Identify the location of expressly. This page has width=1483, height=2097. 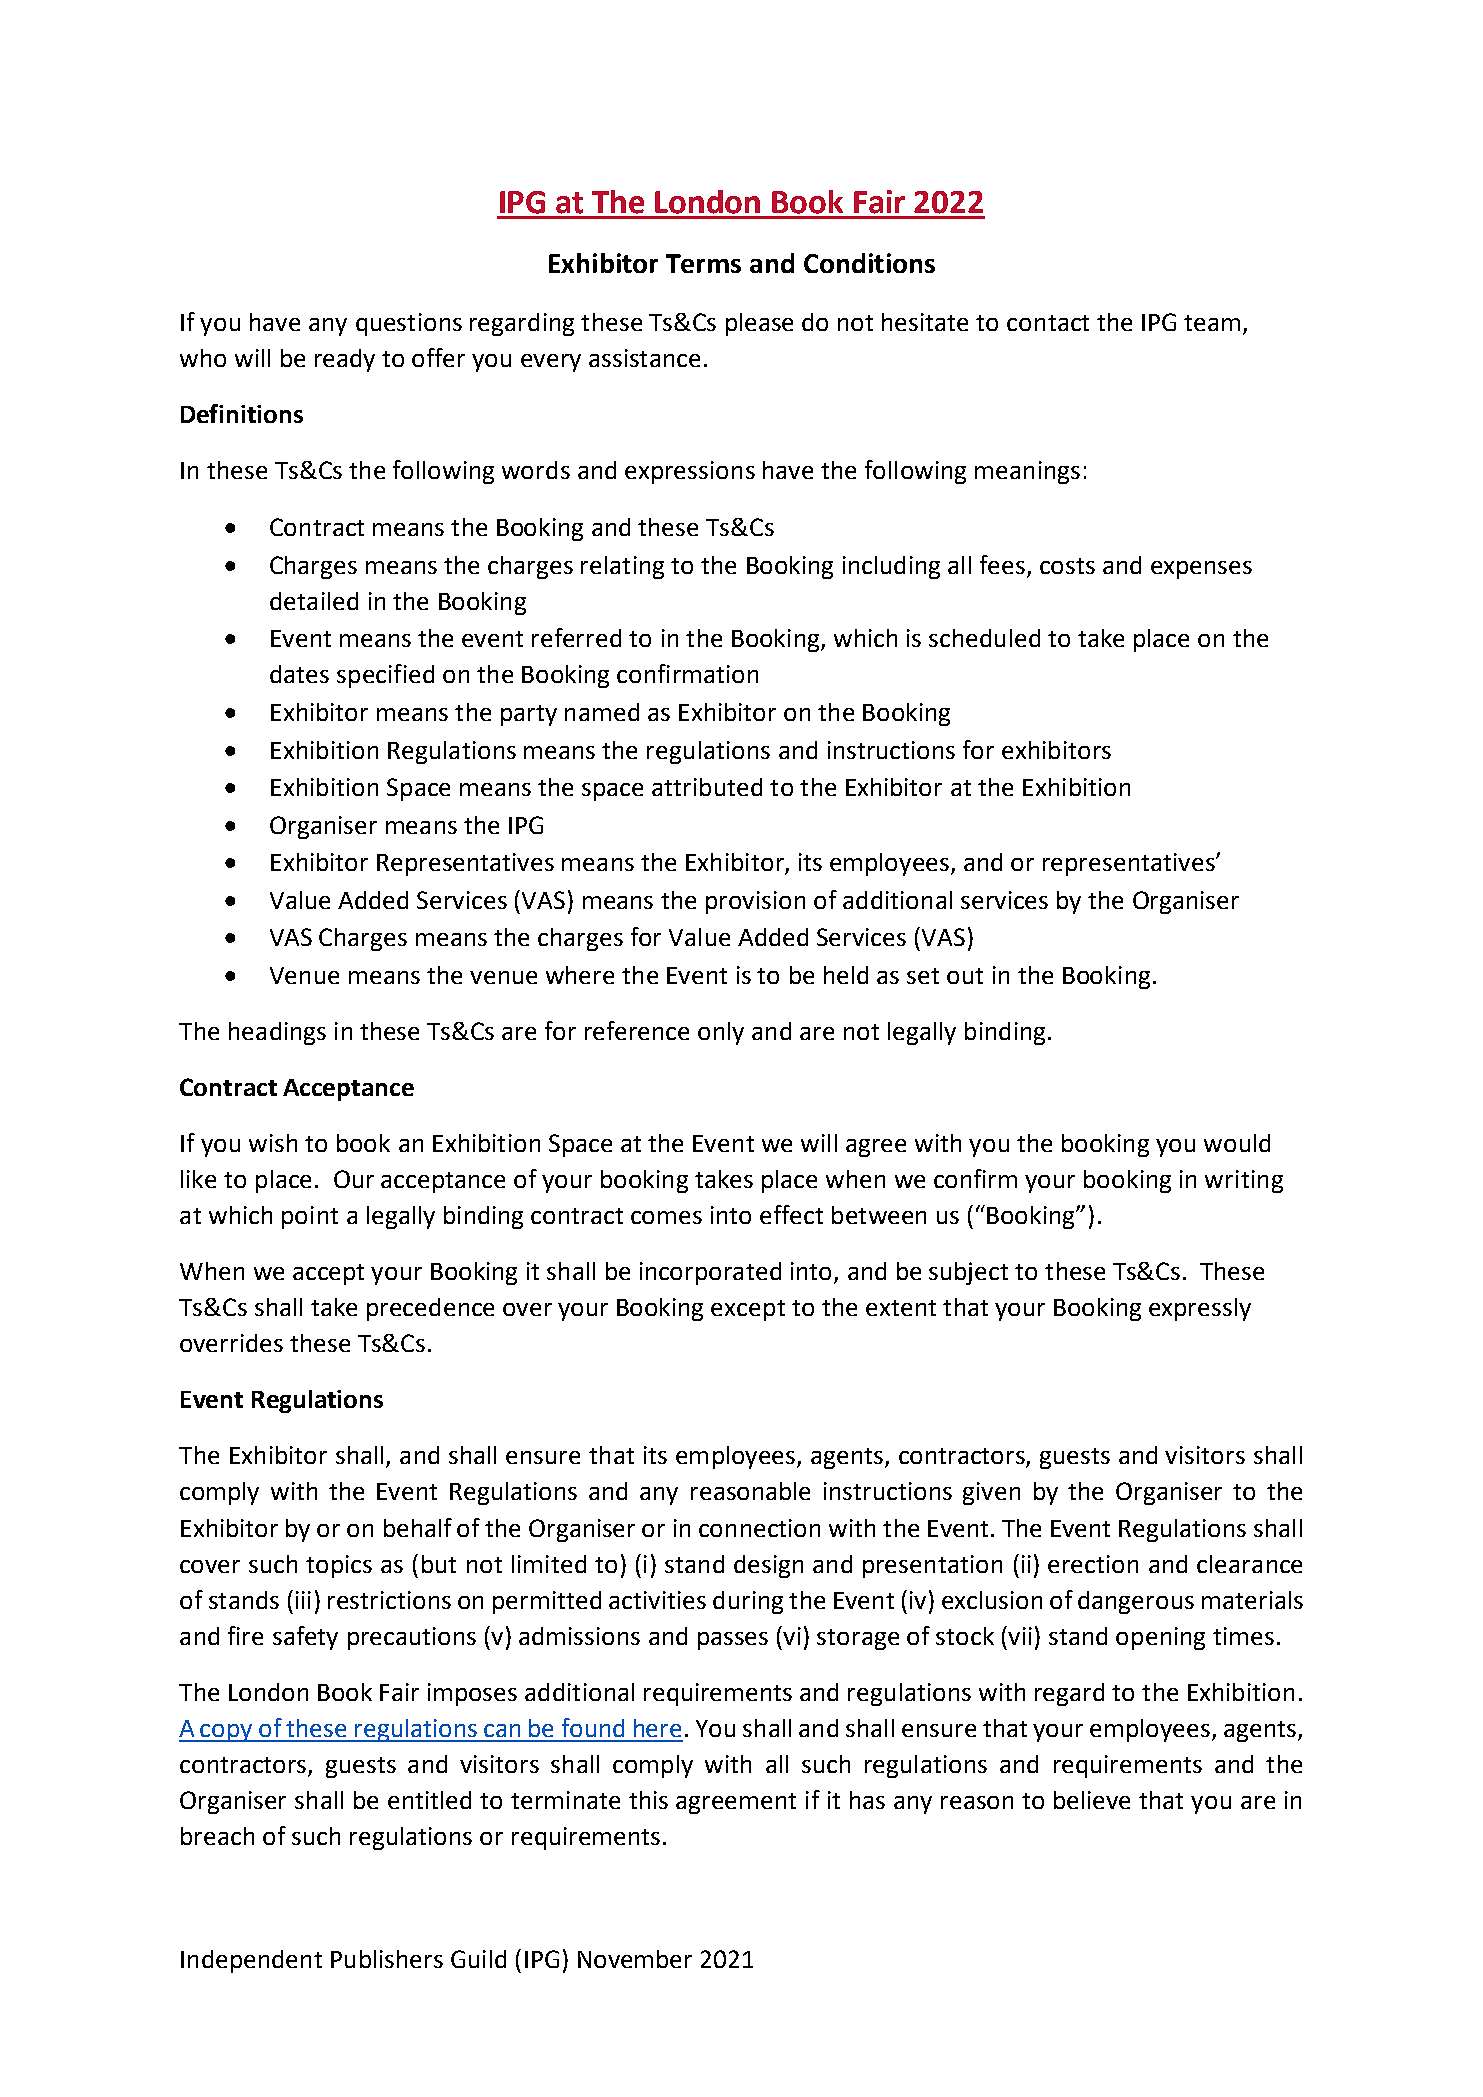
(1200, 1309).
